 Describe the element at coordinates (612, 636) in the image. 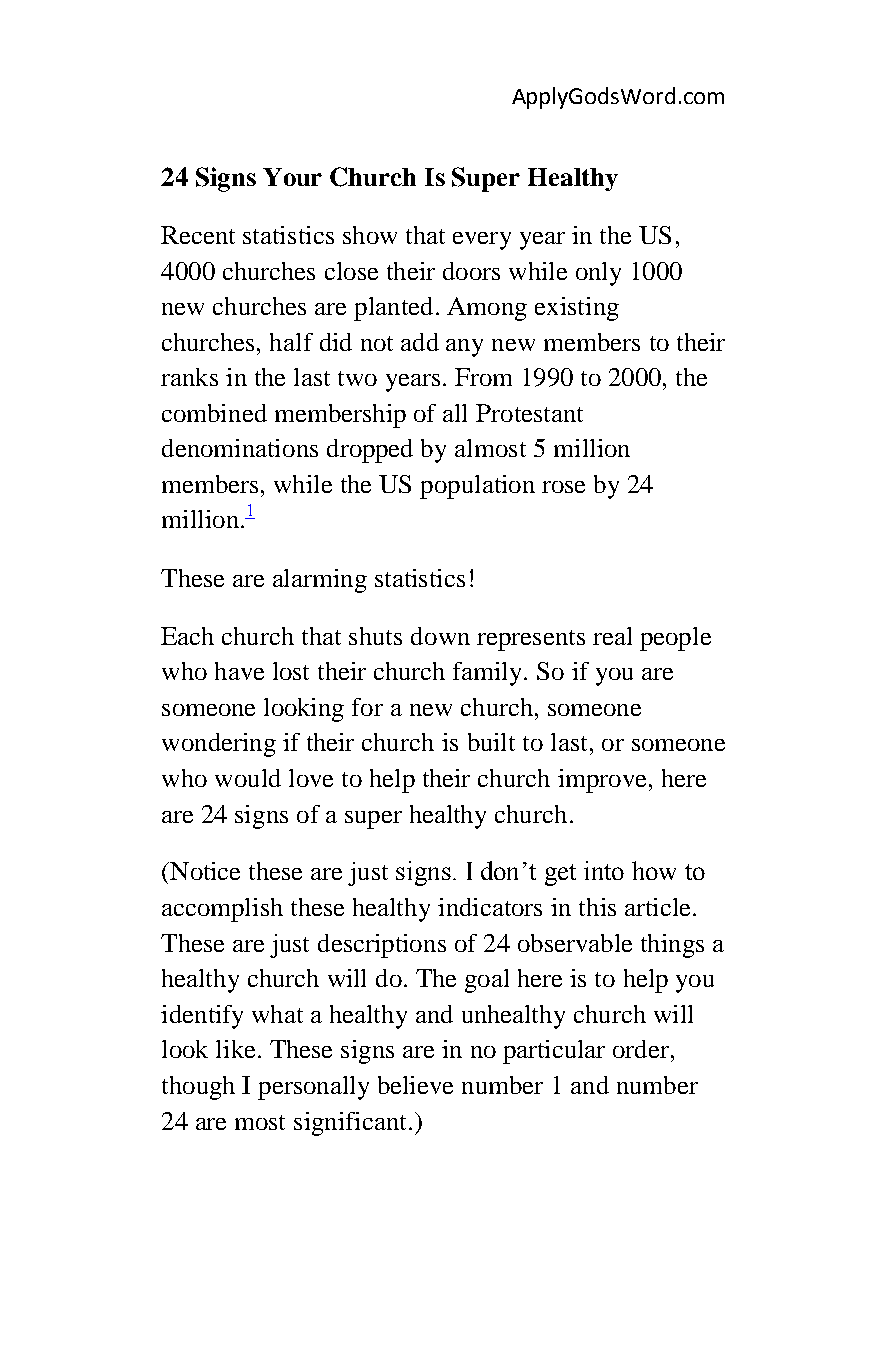

I see `real` at that location.
